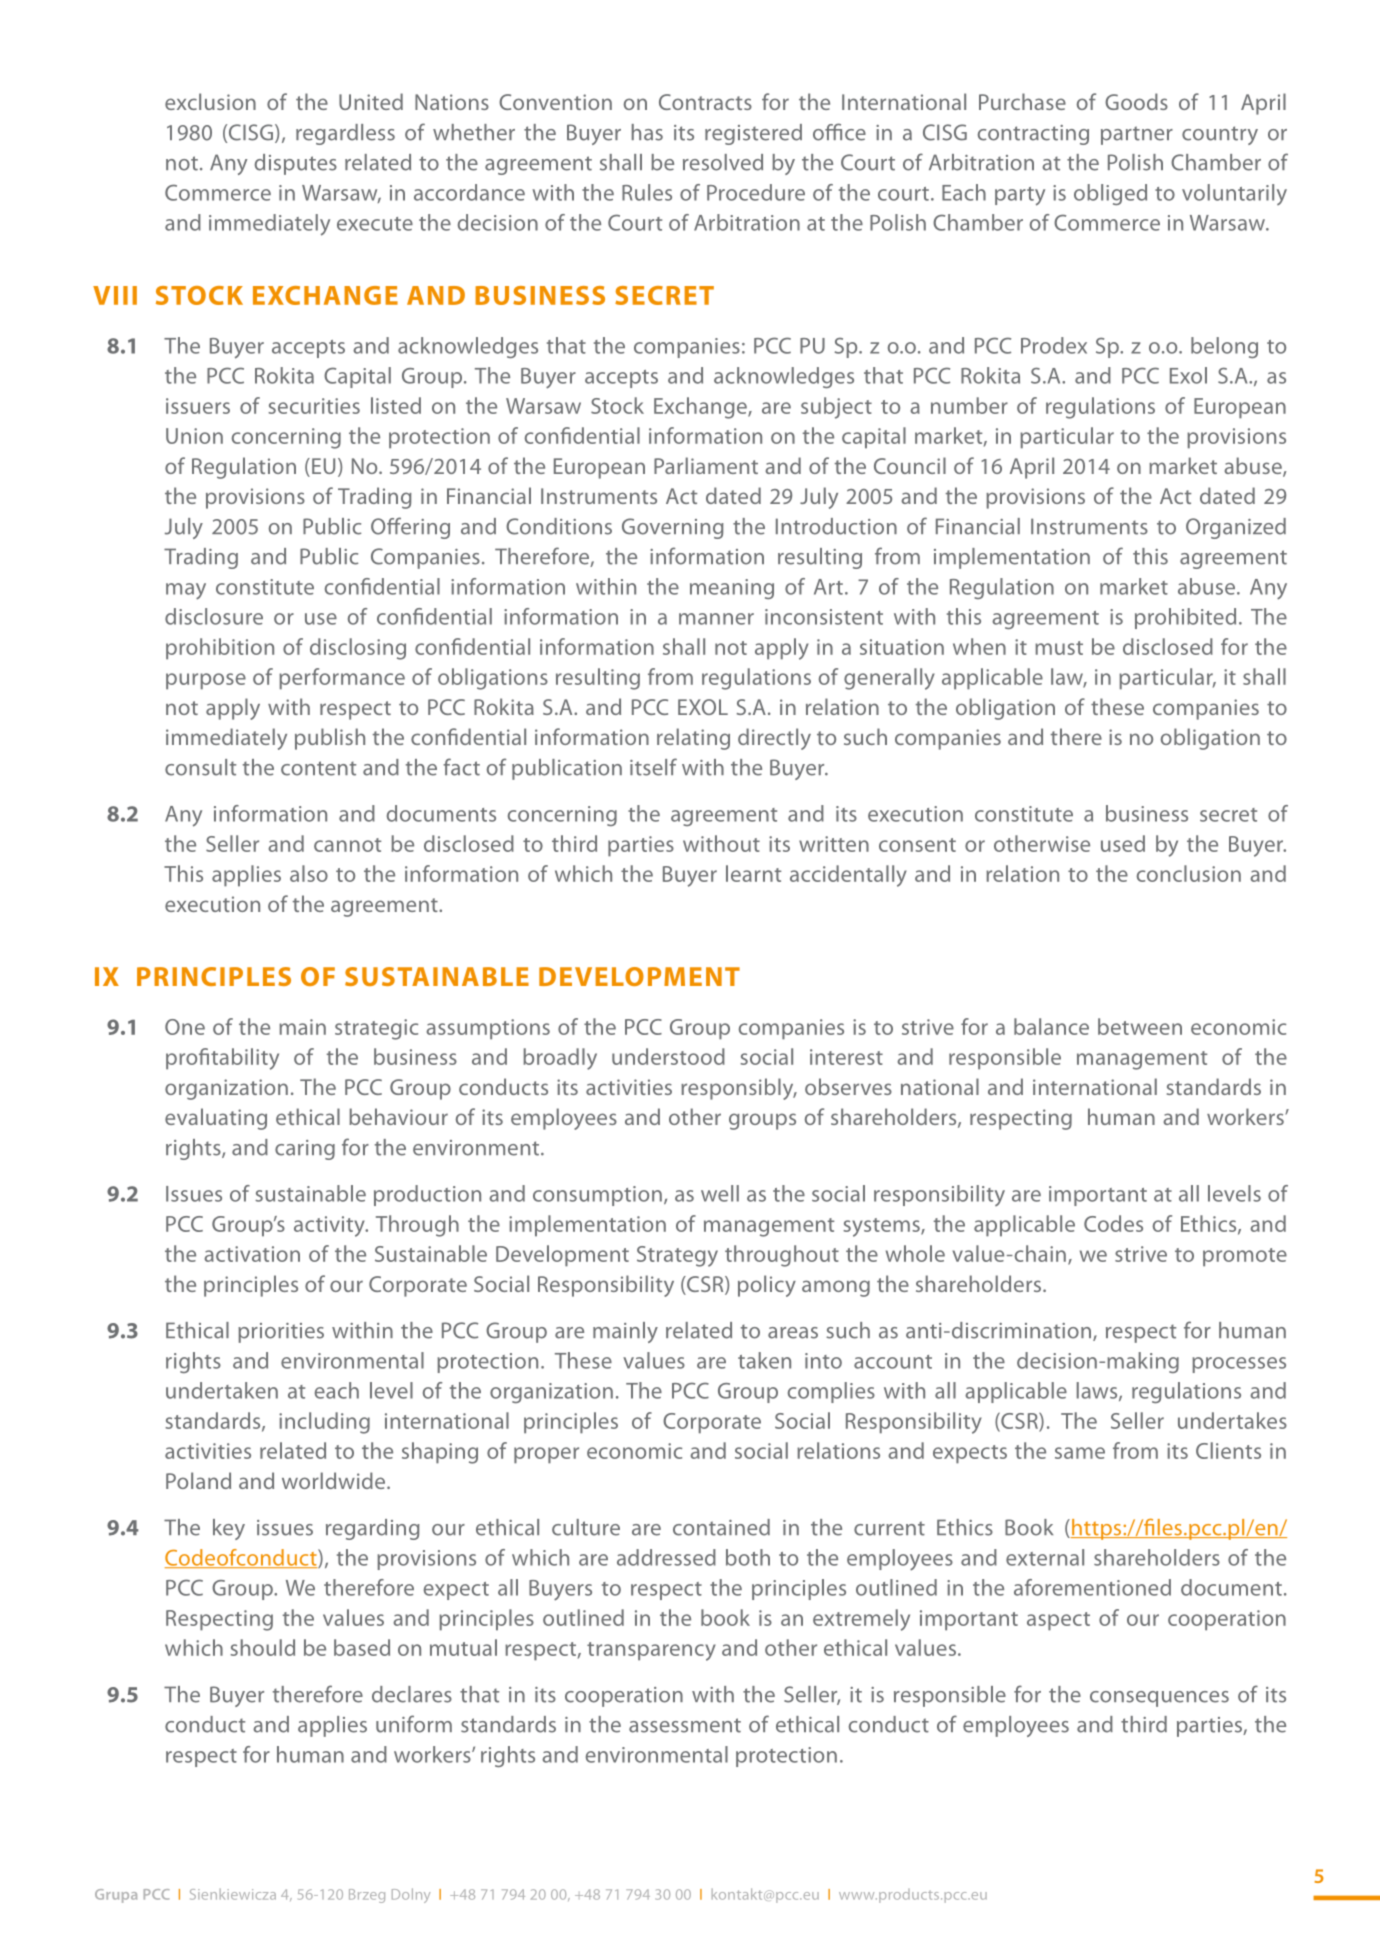 This page has width=1380, height=1951. I want to click on disputes, so click(296, 164).
